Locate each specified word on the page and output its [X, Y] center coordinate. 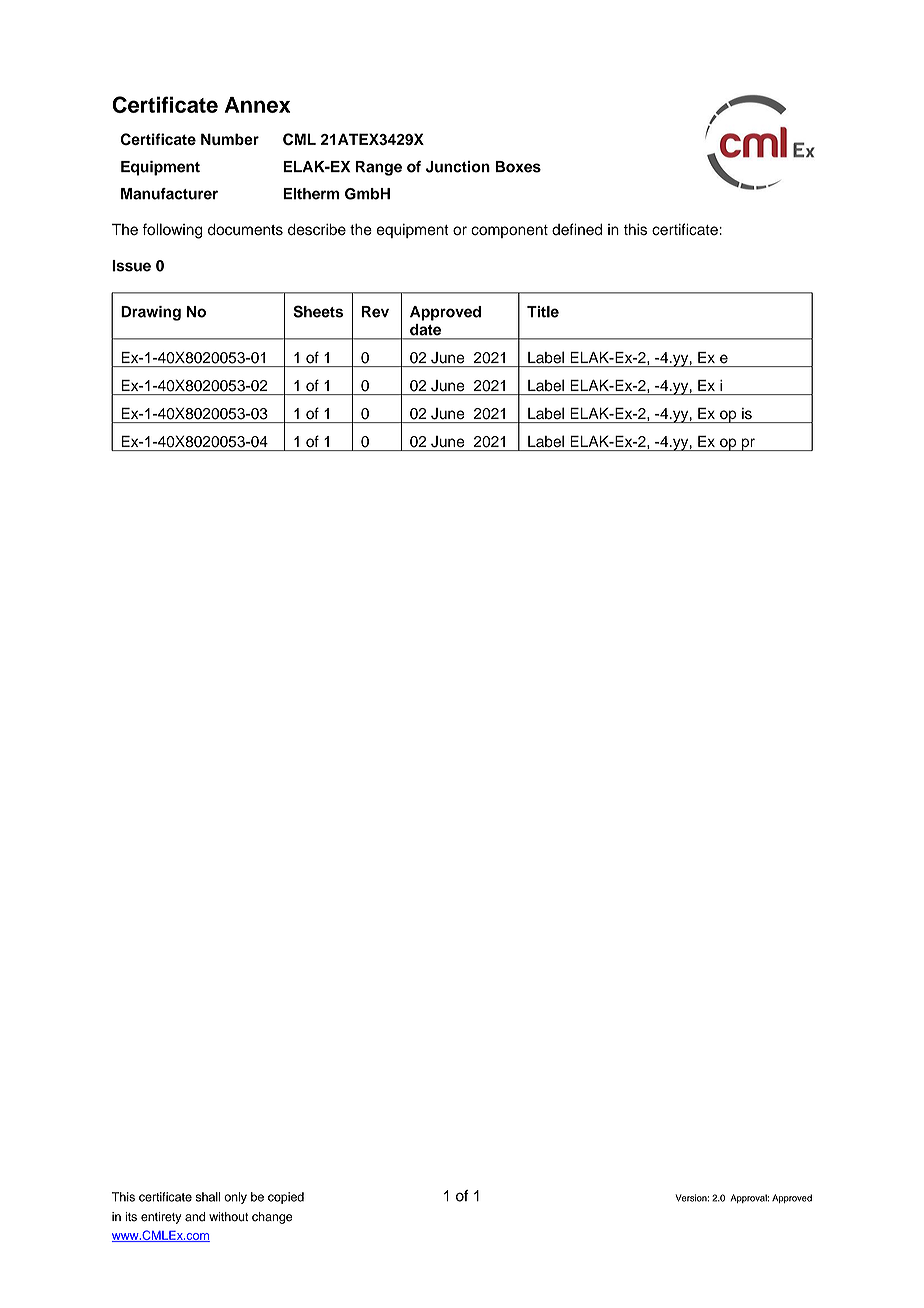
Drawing [151, 313]
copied [286, 1198]
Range [379, 168]
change [272, 1218]
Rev [375, 312]
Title [543, 312]
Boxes [518, 167]
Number [230, 139]
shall [208, 1197]
